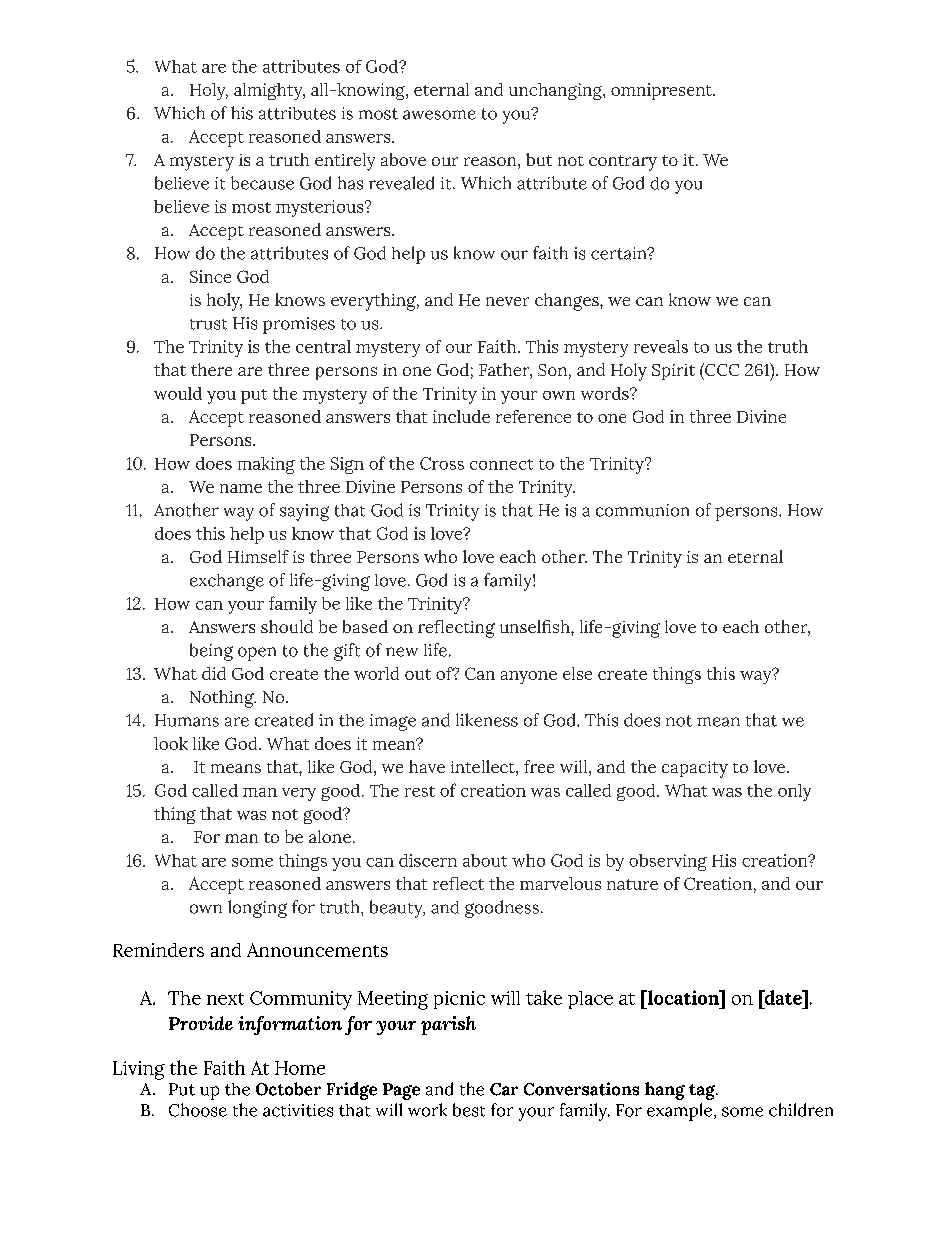 Image resolution: width=952 pixels, height=1233 pixels. What do you see at coordinates (266, 465) in the screenshot?
I see `making` at bounding box center [266, 465].
